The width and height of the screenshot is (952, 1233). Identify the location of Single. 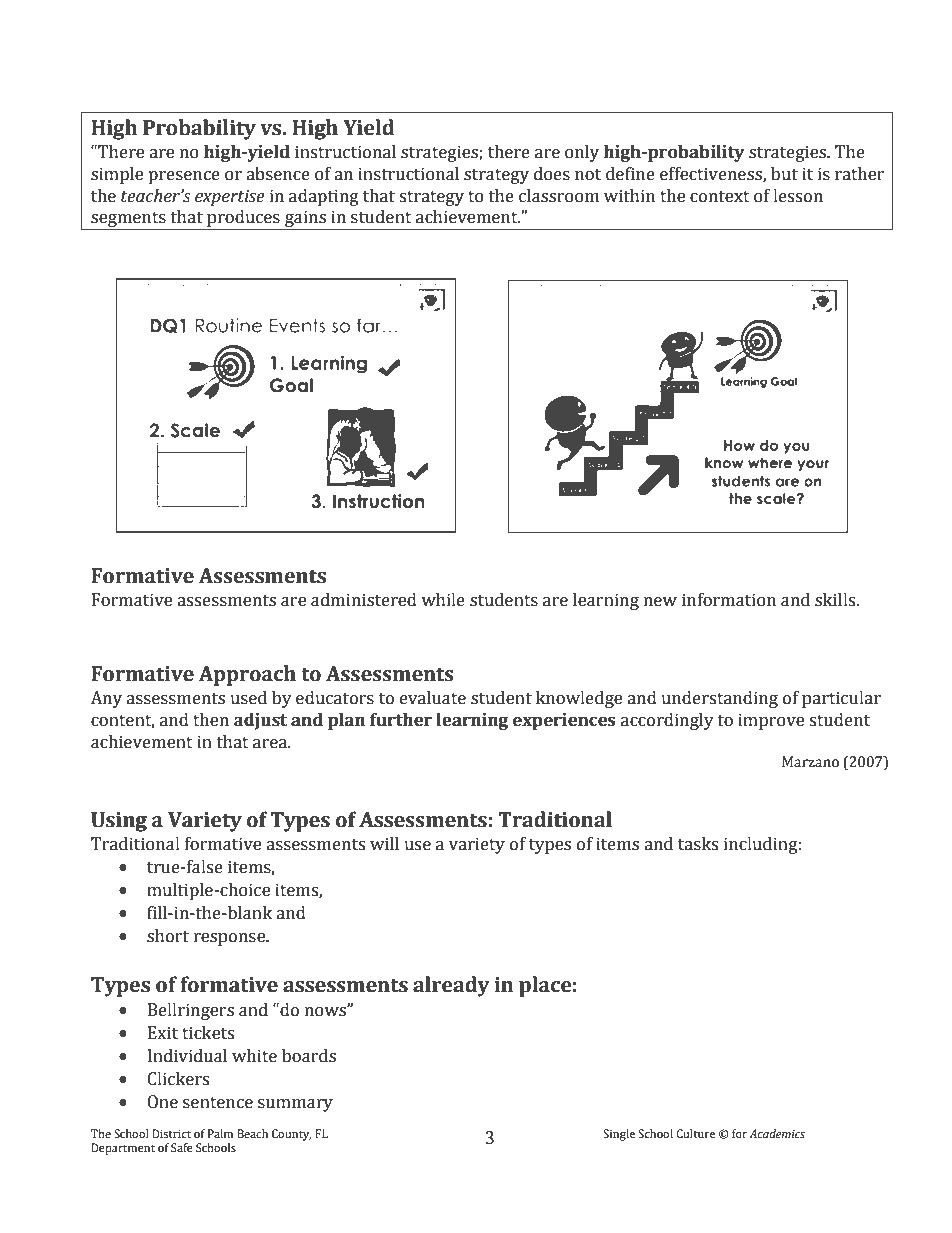
(619, 1135).
